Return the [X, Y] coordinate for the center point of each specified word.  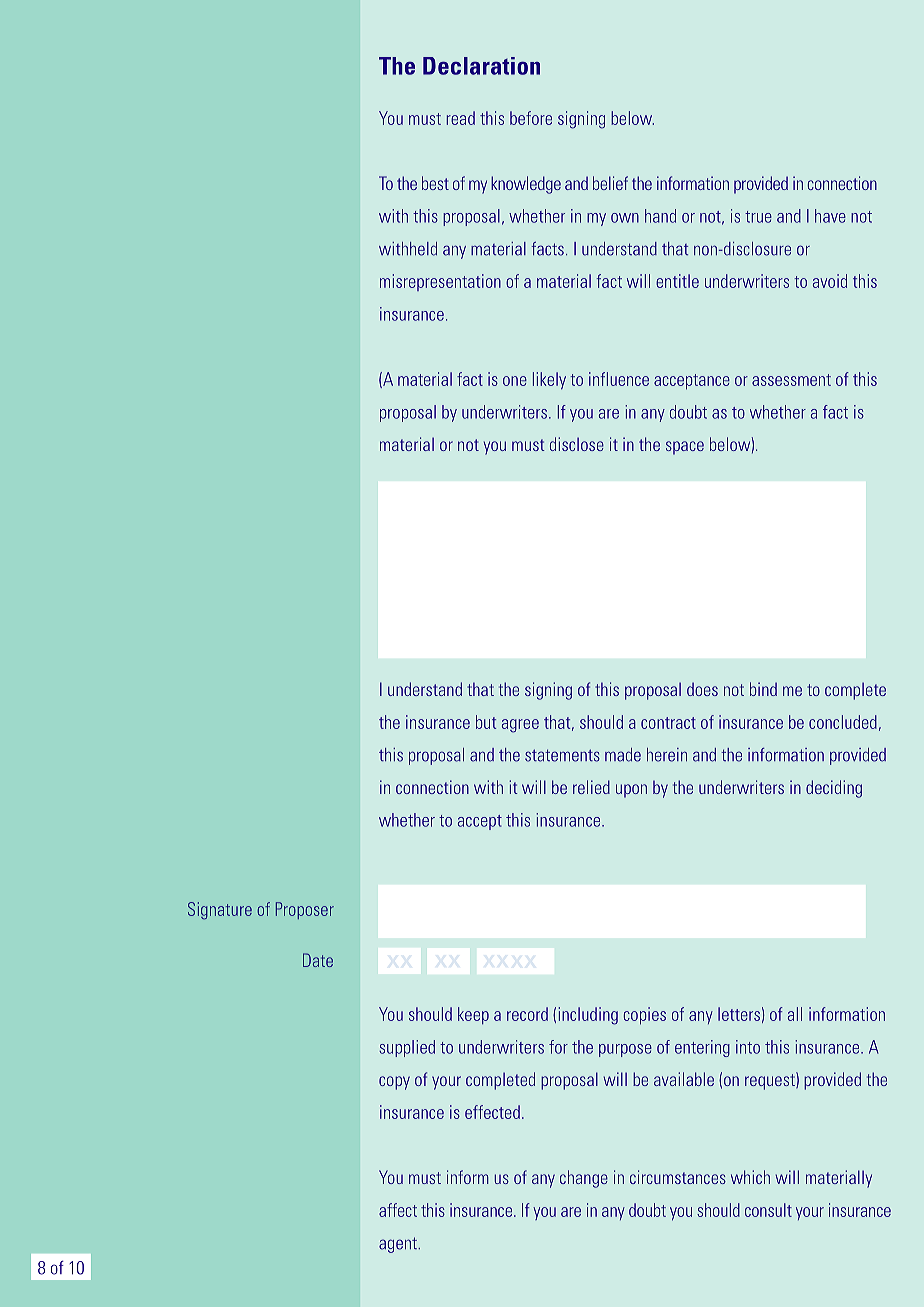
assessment [791, 380]
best [435, 183]
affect [398, 1210]
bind [763, 689]
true [758, 217]
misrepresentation [440, 282]
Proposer [305, 910]
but [486, 722]
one [515, 381]
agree [520, 726]
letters [739, 1014]
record [527, 1014]
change [584, 1179]
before [531, 118]
